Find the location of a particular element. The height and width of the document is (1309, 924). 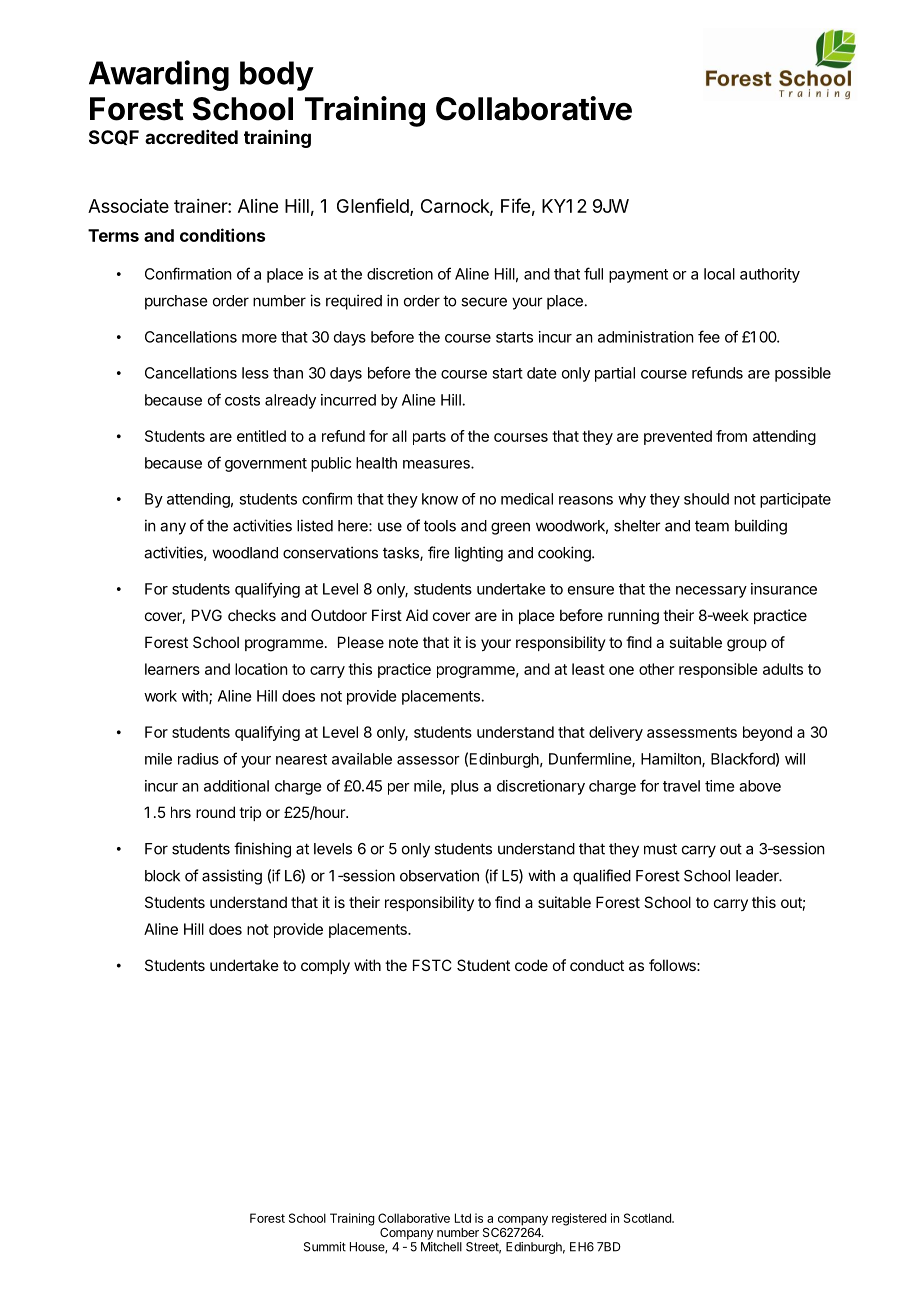

should is located at coordinates (706, 499).
